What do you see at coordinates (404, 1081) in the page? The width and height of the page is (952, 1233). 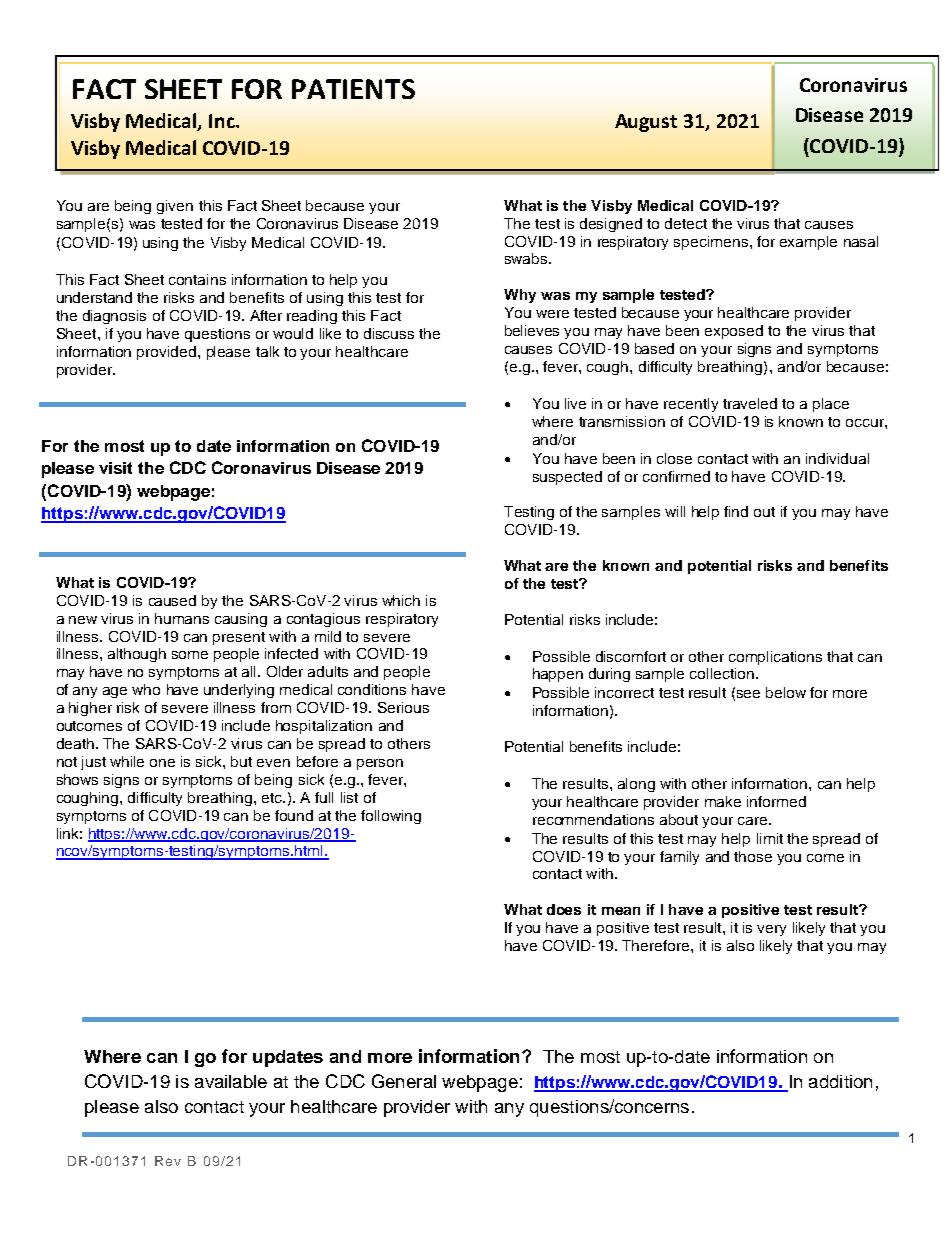 I see `General` at bounding box center [404, 1081].
